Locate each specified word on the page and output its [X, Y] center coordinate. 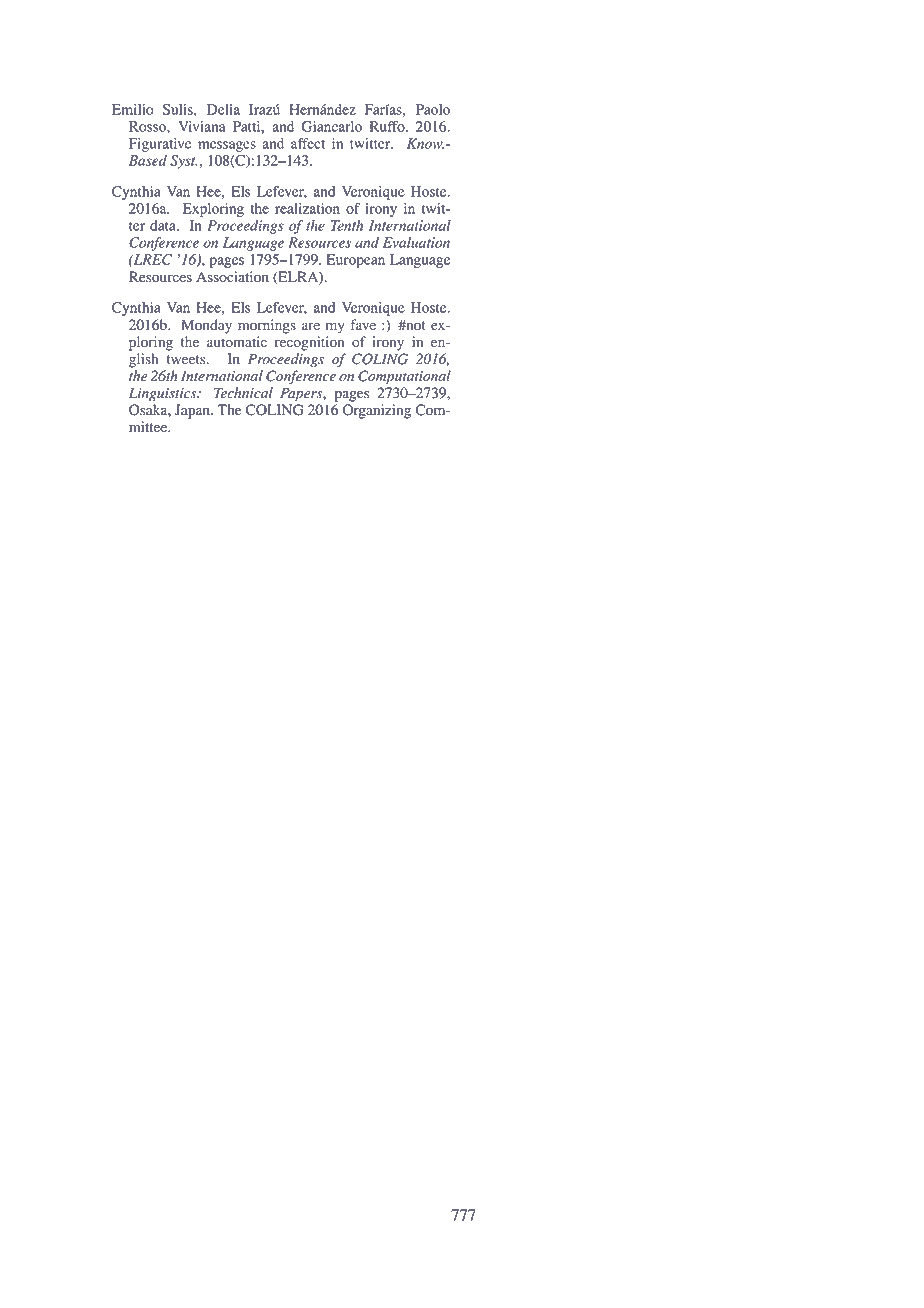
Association [232, 277]
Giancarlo [331, 126]
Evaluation [416, 242]
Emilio [133, 109]
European [355, 261]
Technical [243, 393]
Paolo [433, 109]
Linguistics [164, 394]
